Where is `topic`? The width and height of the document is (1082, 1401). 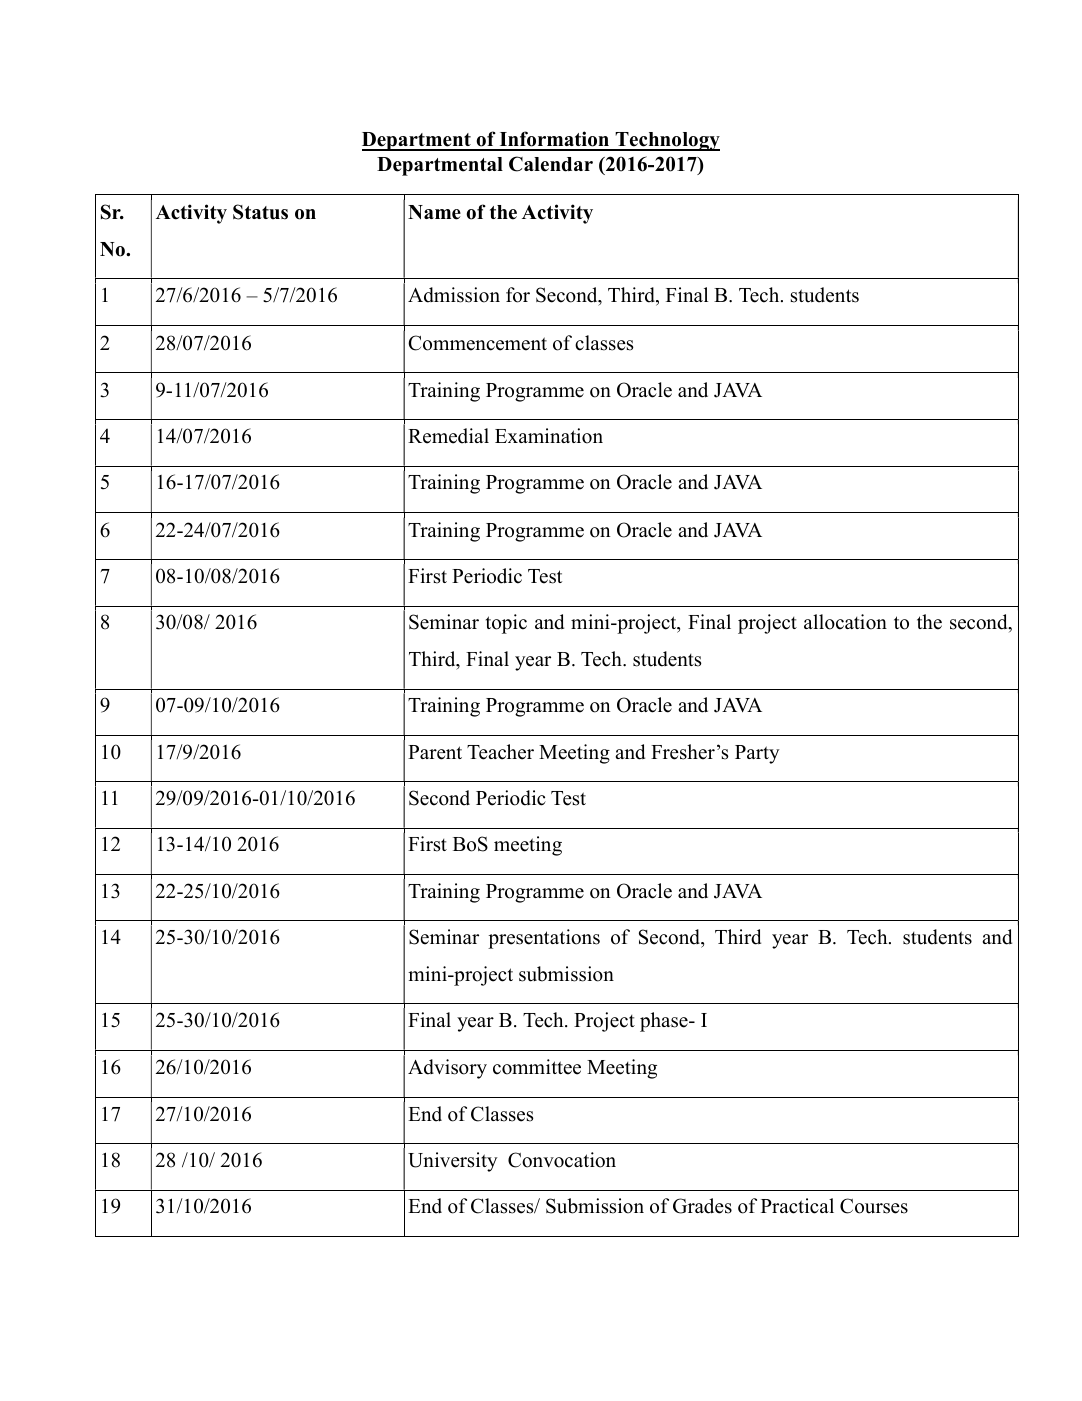 topic is located at coordinates (506, 624).
